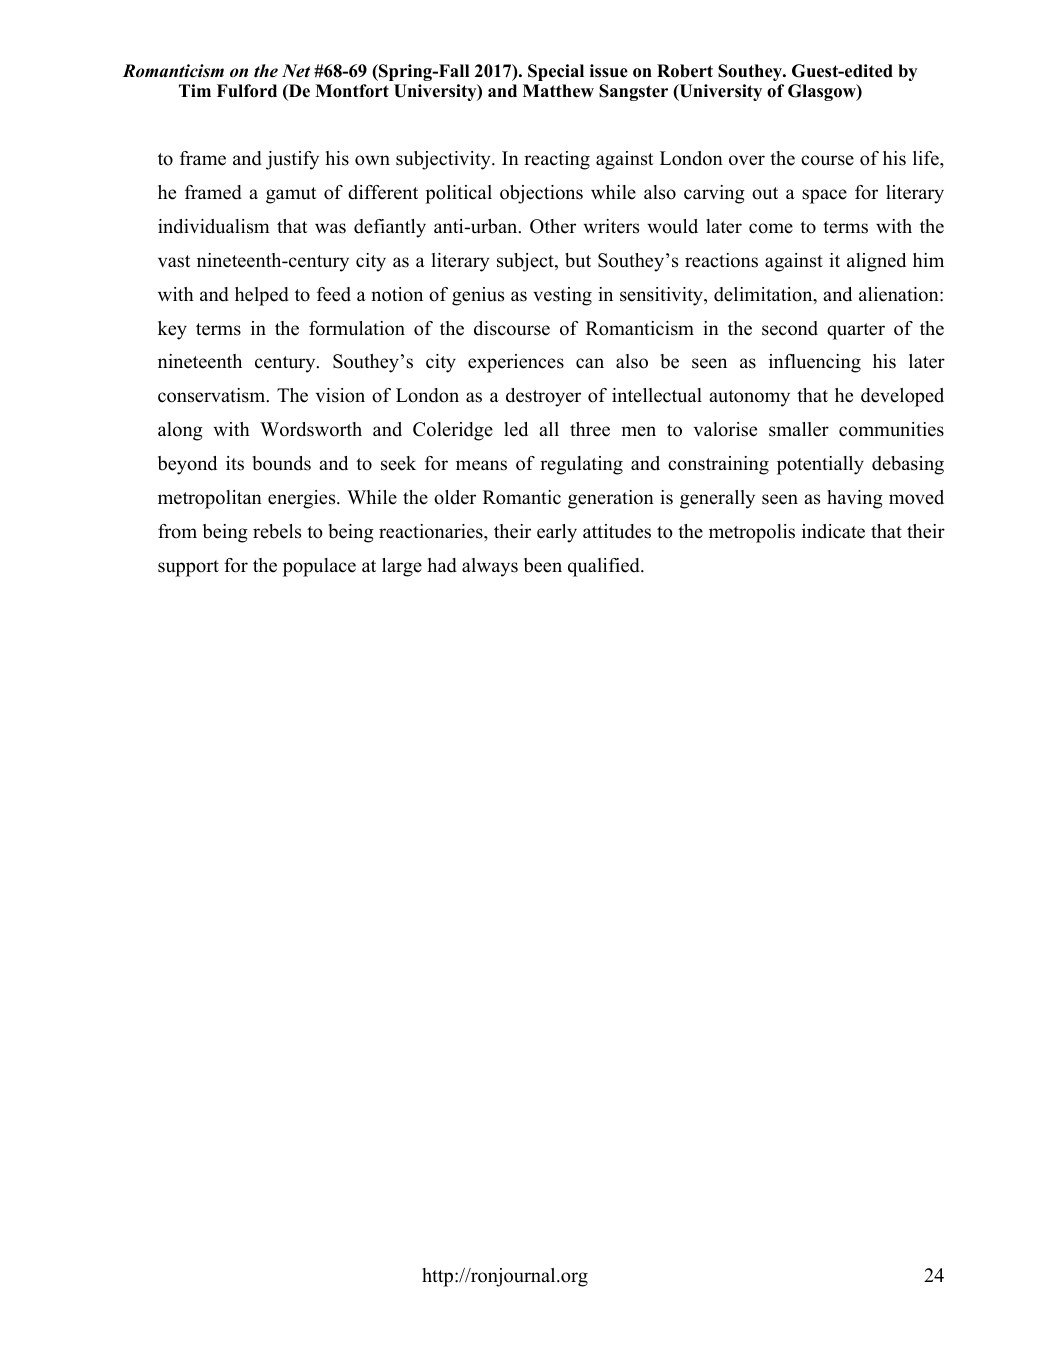  Describe the element at coordinates (833, 531) in the page. I see `indicate` at that location.
